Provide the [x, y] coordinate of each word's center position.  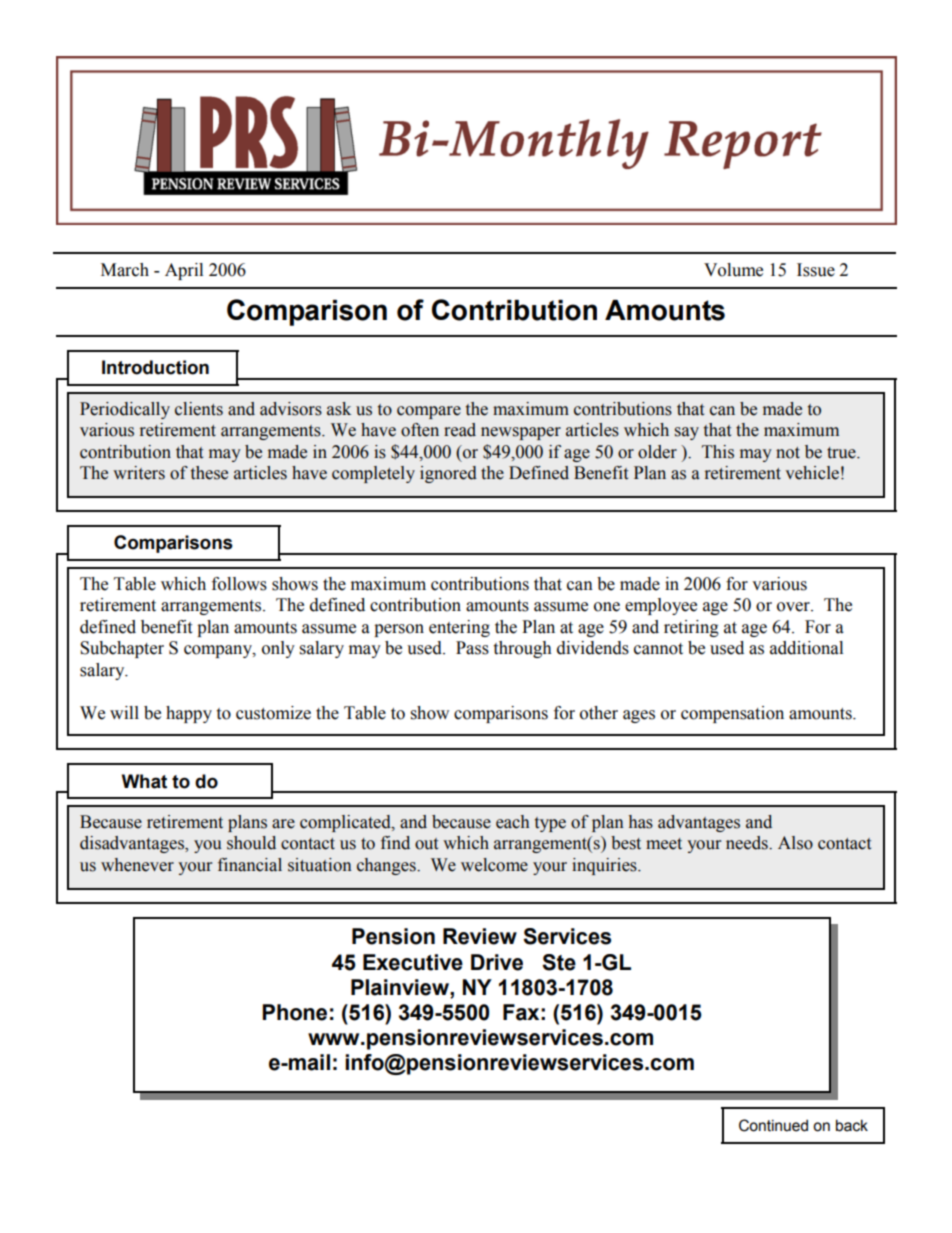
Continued [773, 1125]
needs [748, 843]
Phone [294, 1012]
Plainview [401, 987]
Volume [733, 270]
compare [429, 412]
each [513, 822]
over [794, 607]
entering [459, 628]
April [184, 271]
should [251, 843]
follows [239, 584]
